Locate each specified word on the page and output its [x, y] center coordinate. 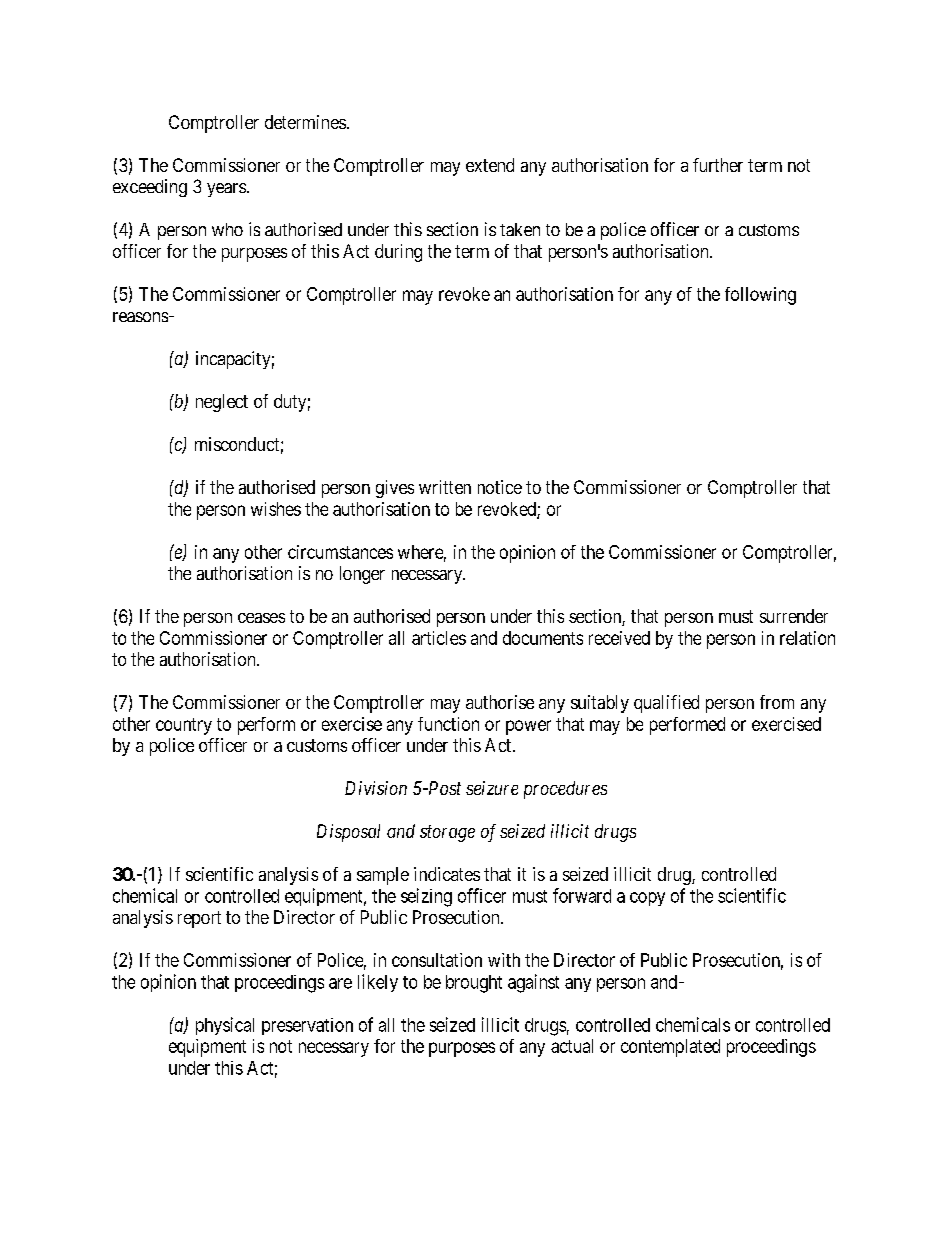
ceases [261, 618]
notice [500, 487]
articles [439, 638]
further [718, 165]
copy [647, 899]
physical [225, 1026]
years [226, 190]
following [760, 296]
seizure [492, 788]
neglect [222, 403]
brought [474, 984]
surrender [794, 616]
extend [490, 165]
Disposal [348, 833]
